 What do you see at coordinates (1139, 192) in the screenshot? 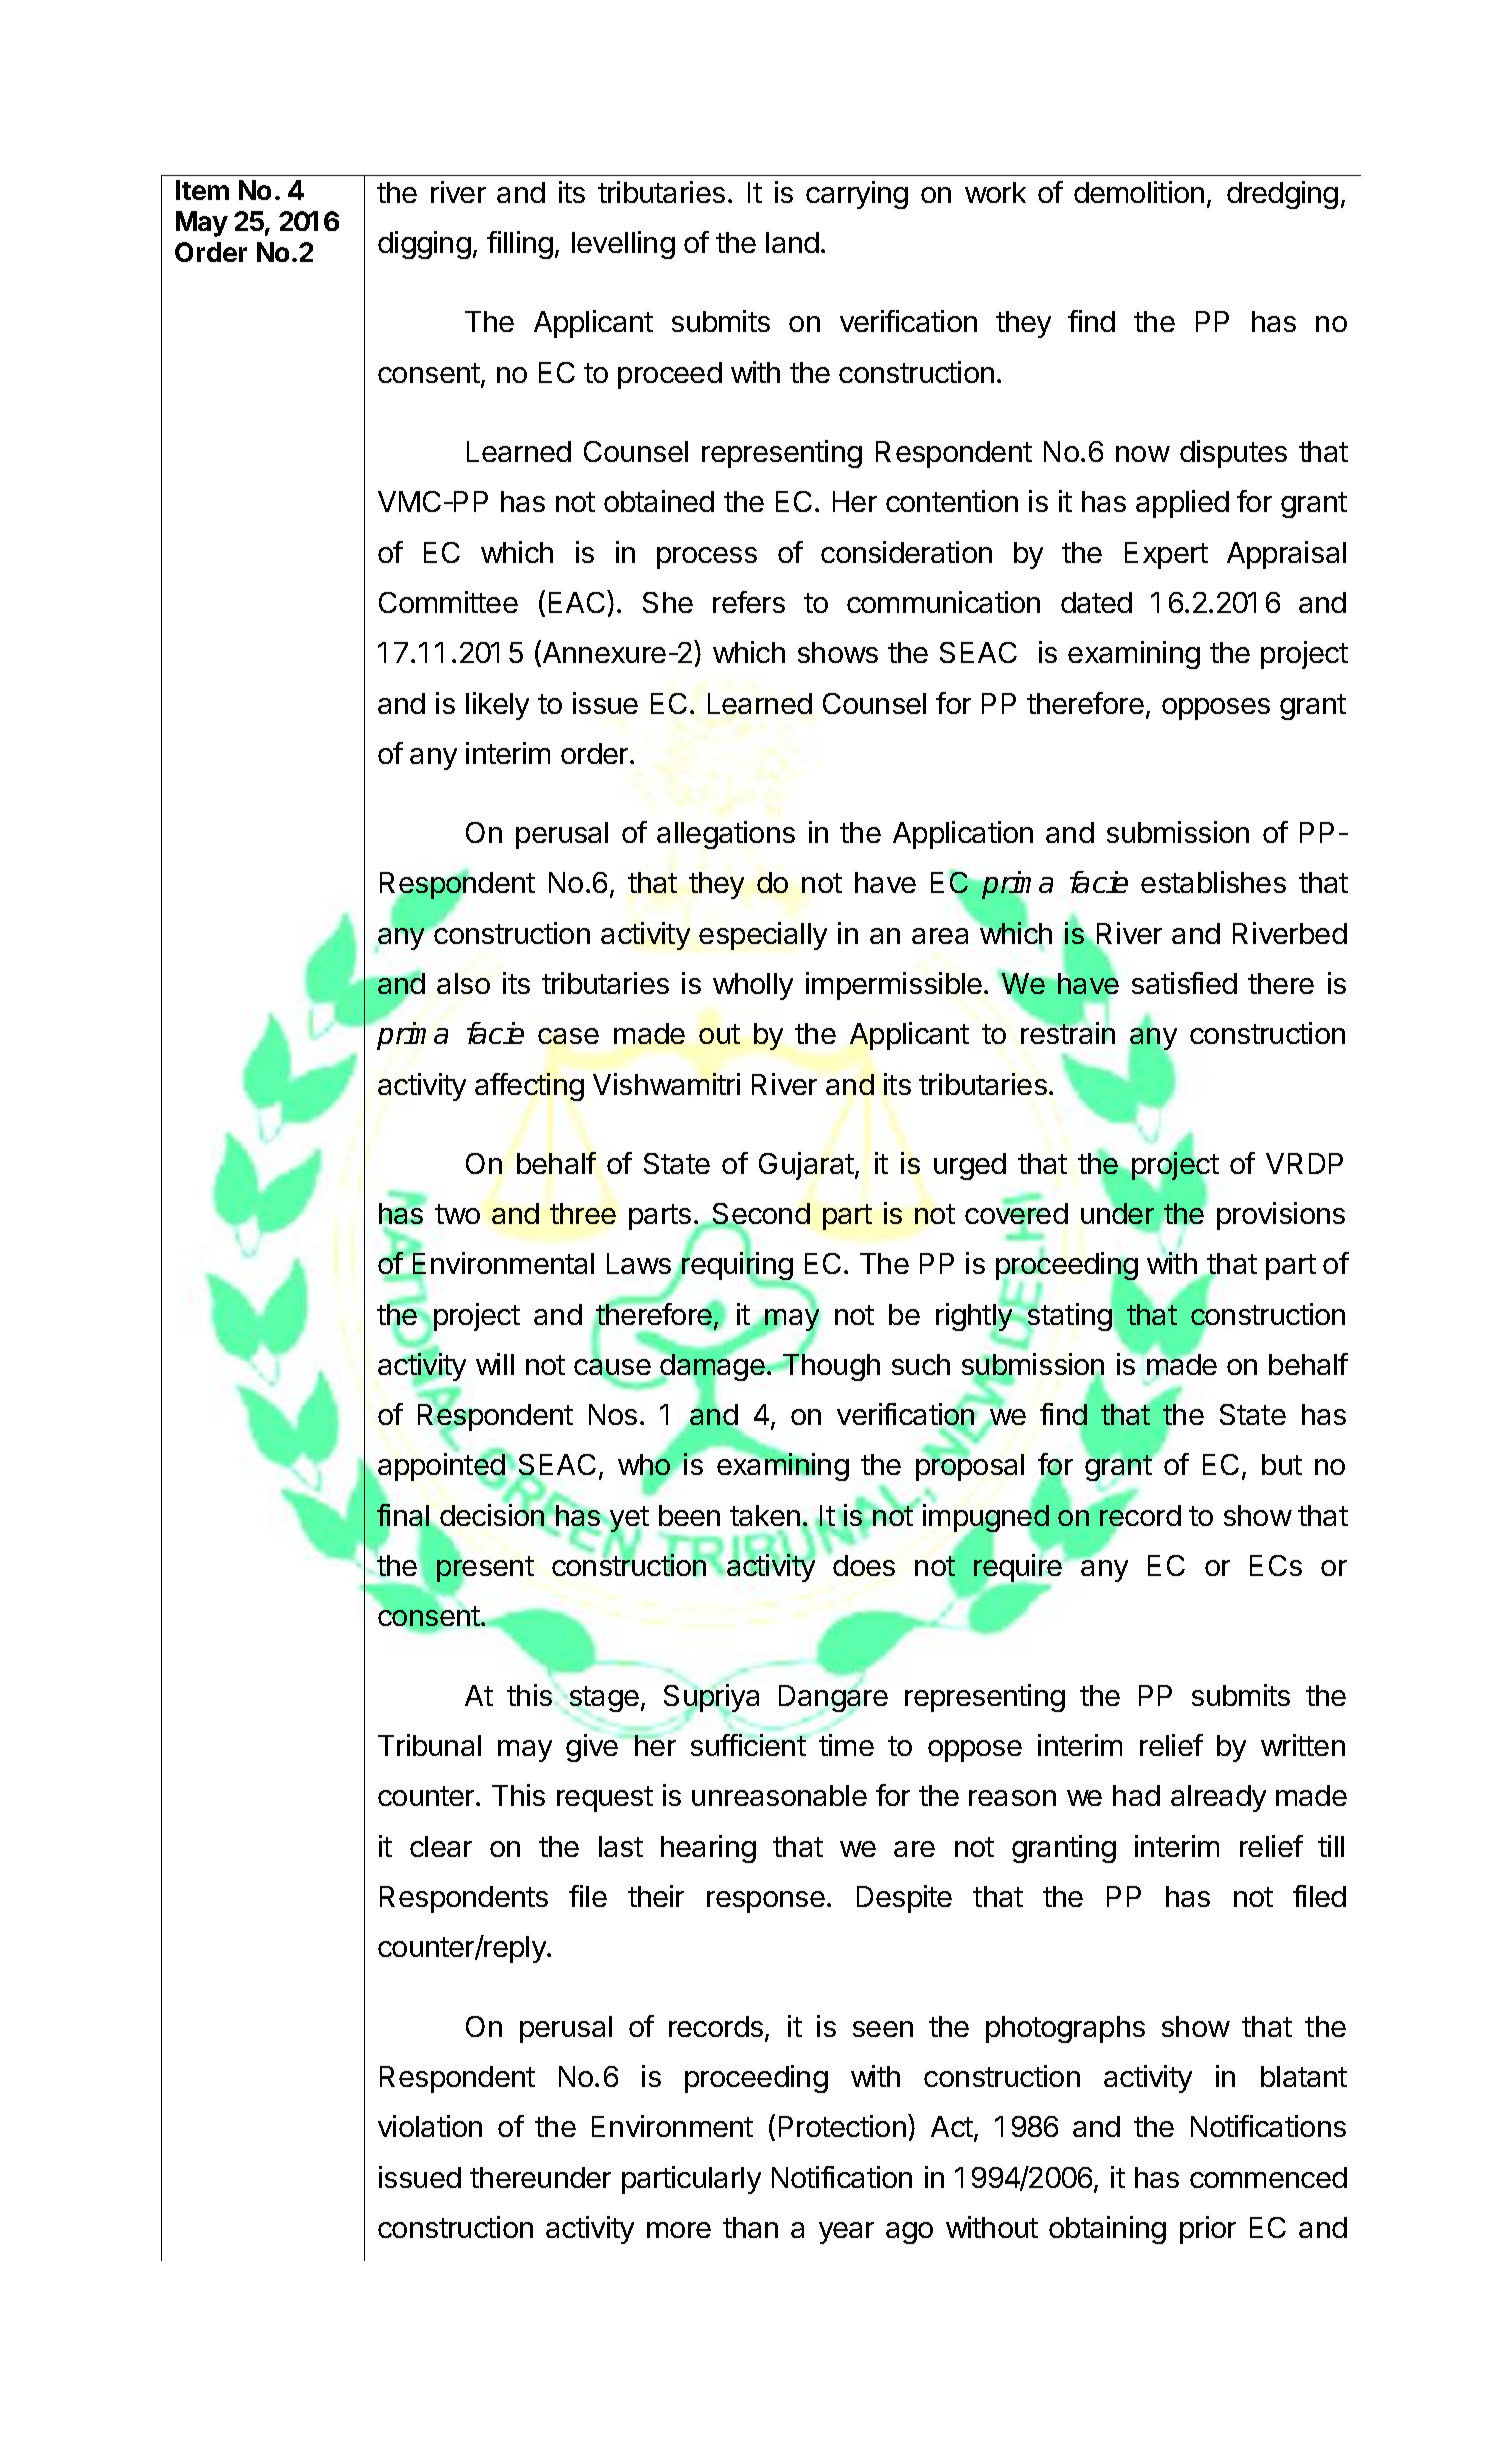
I see `demolition` at bounding box center [1139, 192].
